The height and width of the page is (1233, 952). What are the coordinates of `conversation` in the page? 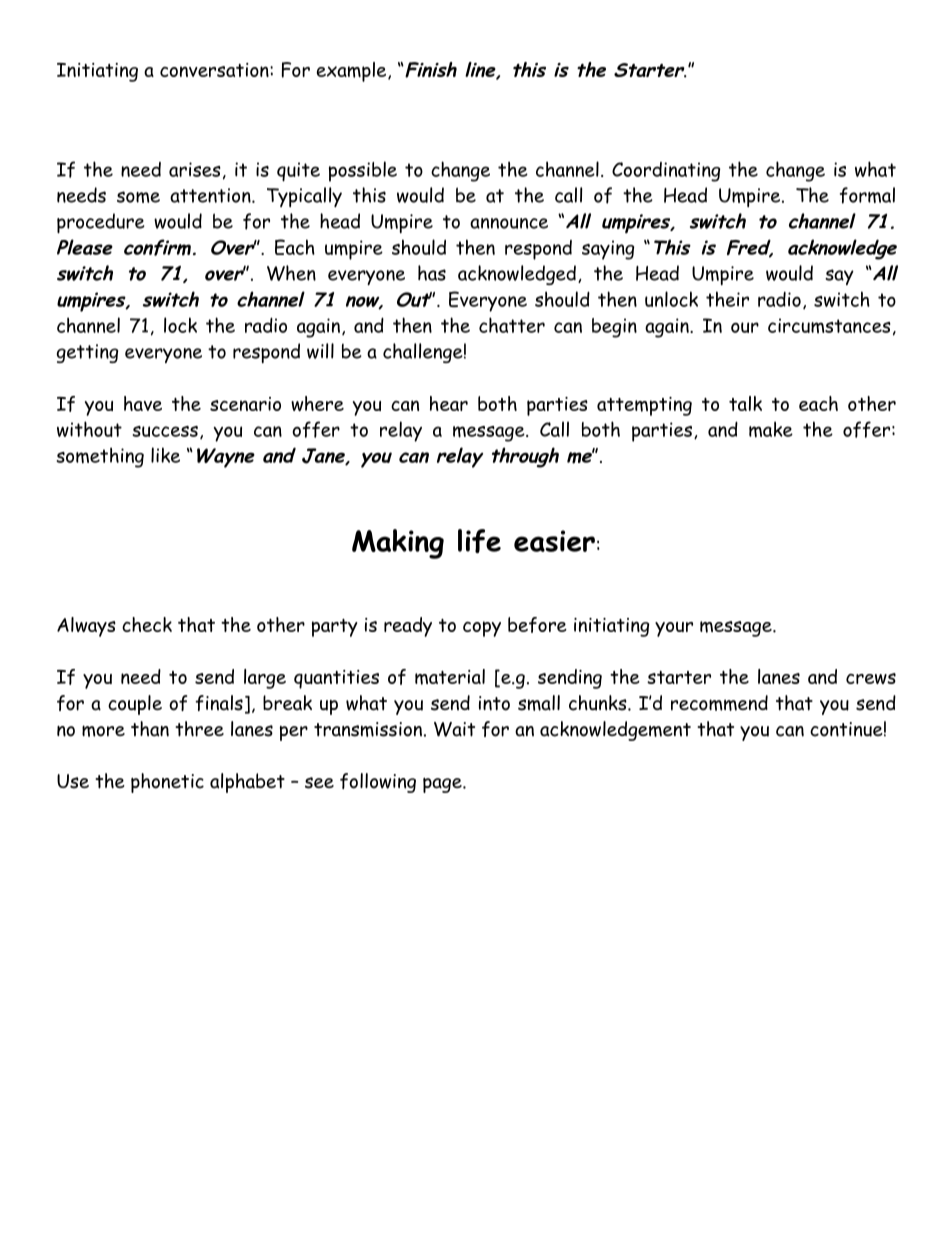 It's located at (215, 70).
